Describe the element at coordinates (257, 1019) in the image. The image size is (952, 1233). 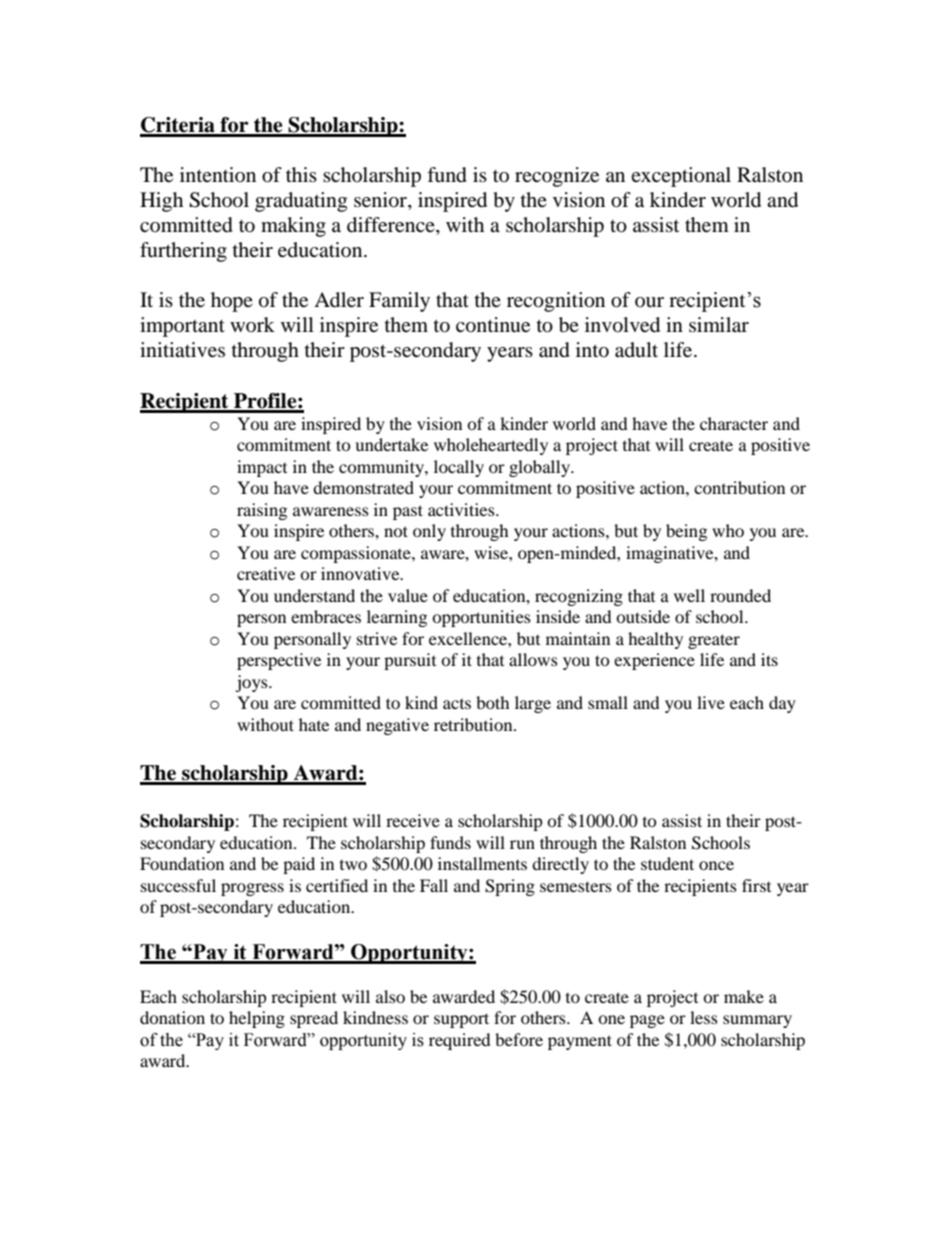
I see `helping` at that location.
